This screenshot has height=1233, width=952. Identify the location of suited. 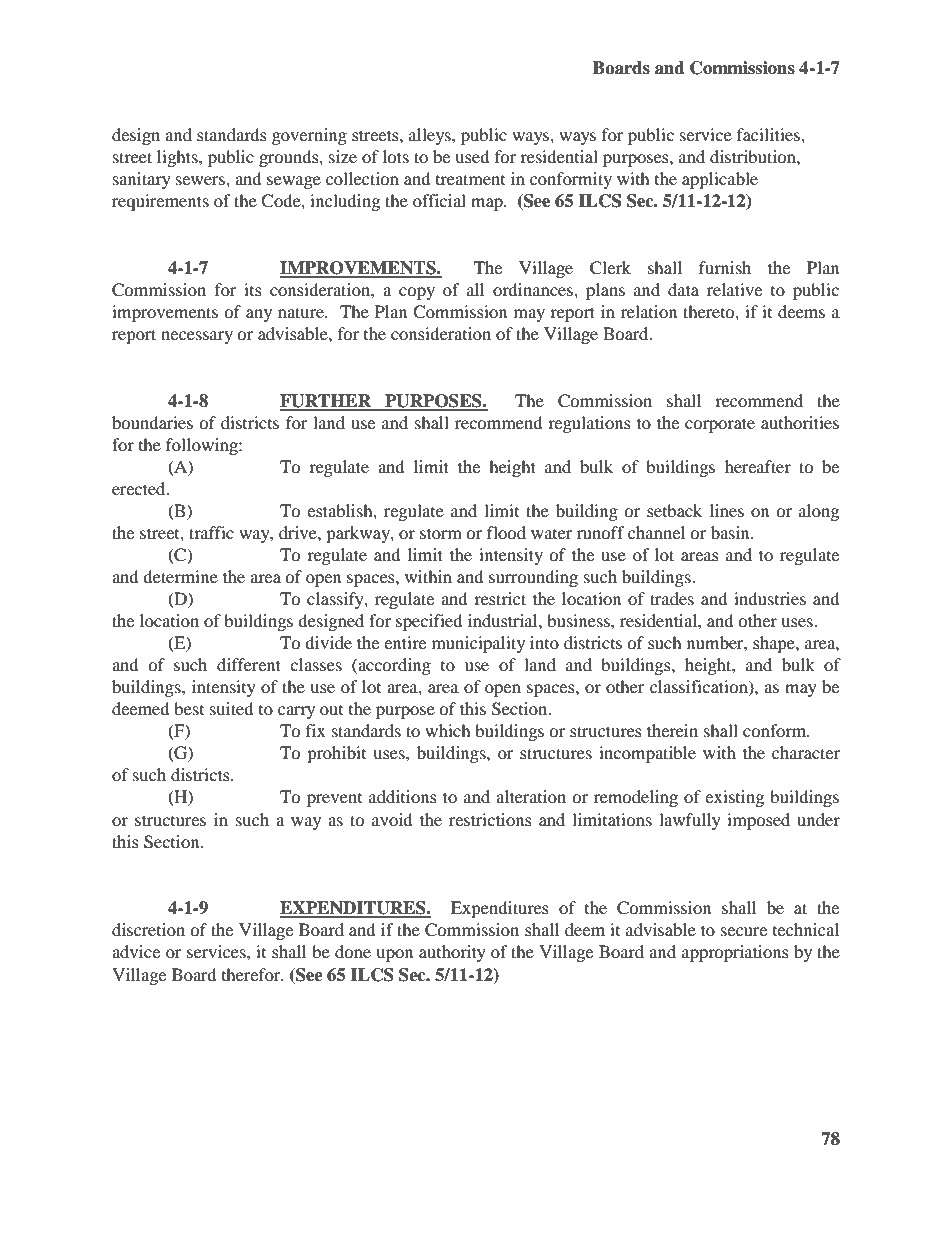
(232, 708).
